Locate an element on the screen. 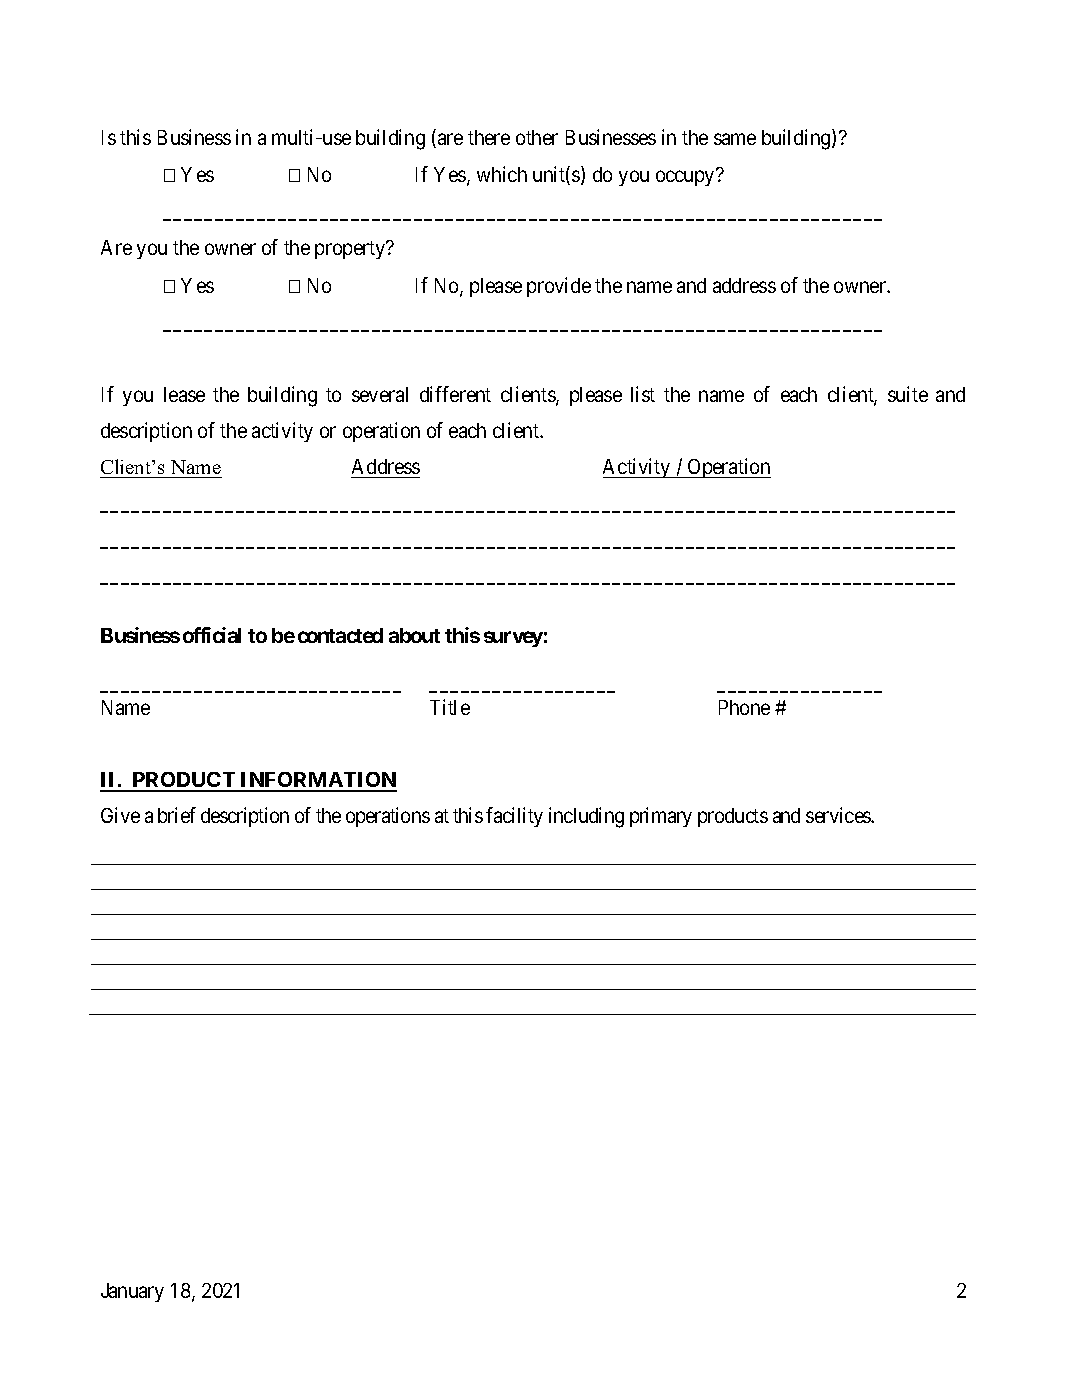  same is located at coordinates (735, 139).
